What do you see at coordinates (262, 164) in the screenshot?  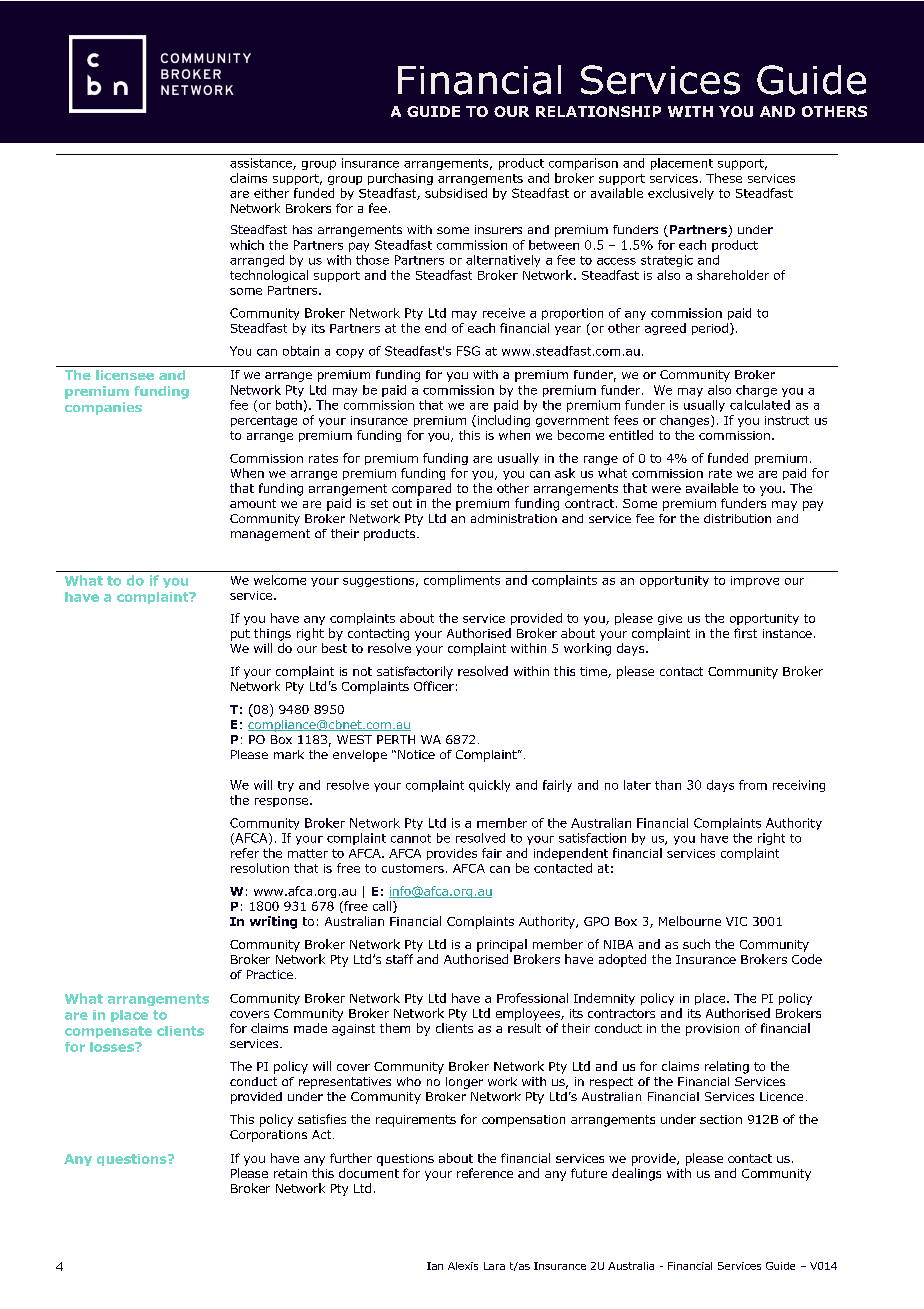 I see `assistance` at bounding box center [262, 164].
